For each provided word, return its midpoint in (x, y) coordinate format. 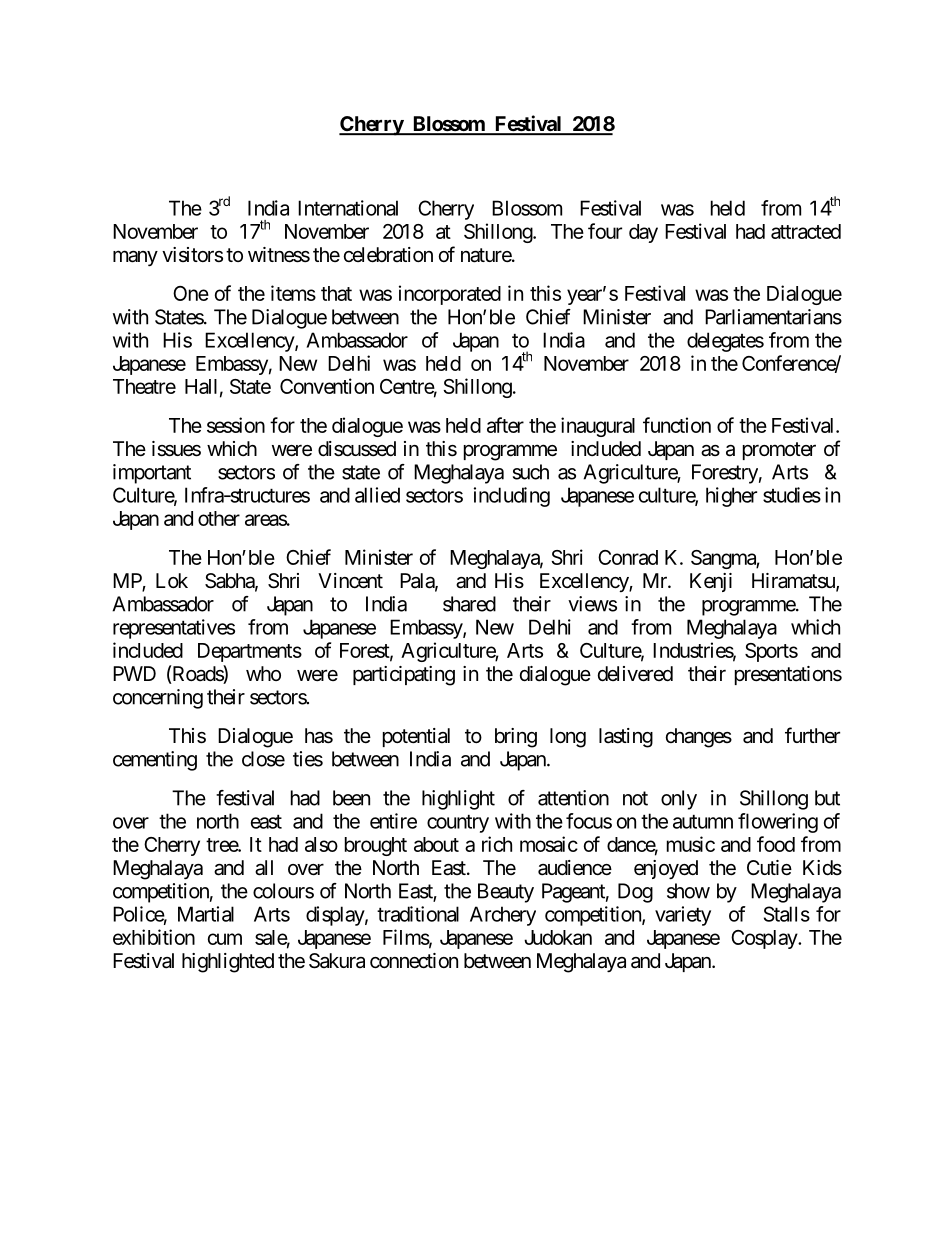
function (677, 425)
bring (516, 738)
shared (469, 604)
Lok (172, 580)
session (236, 425)
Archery (503, 916)
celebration (388, 255)
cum (225, 939)
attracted (806, 231)
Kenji (711, 582)
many (135, 258)
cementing (155, 761)
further (812, 735)
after (505, 425)
